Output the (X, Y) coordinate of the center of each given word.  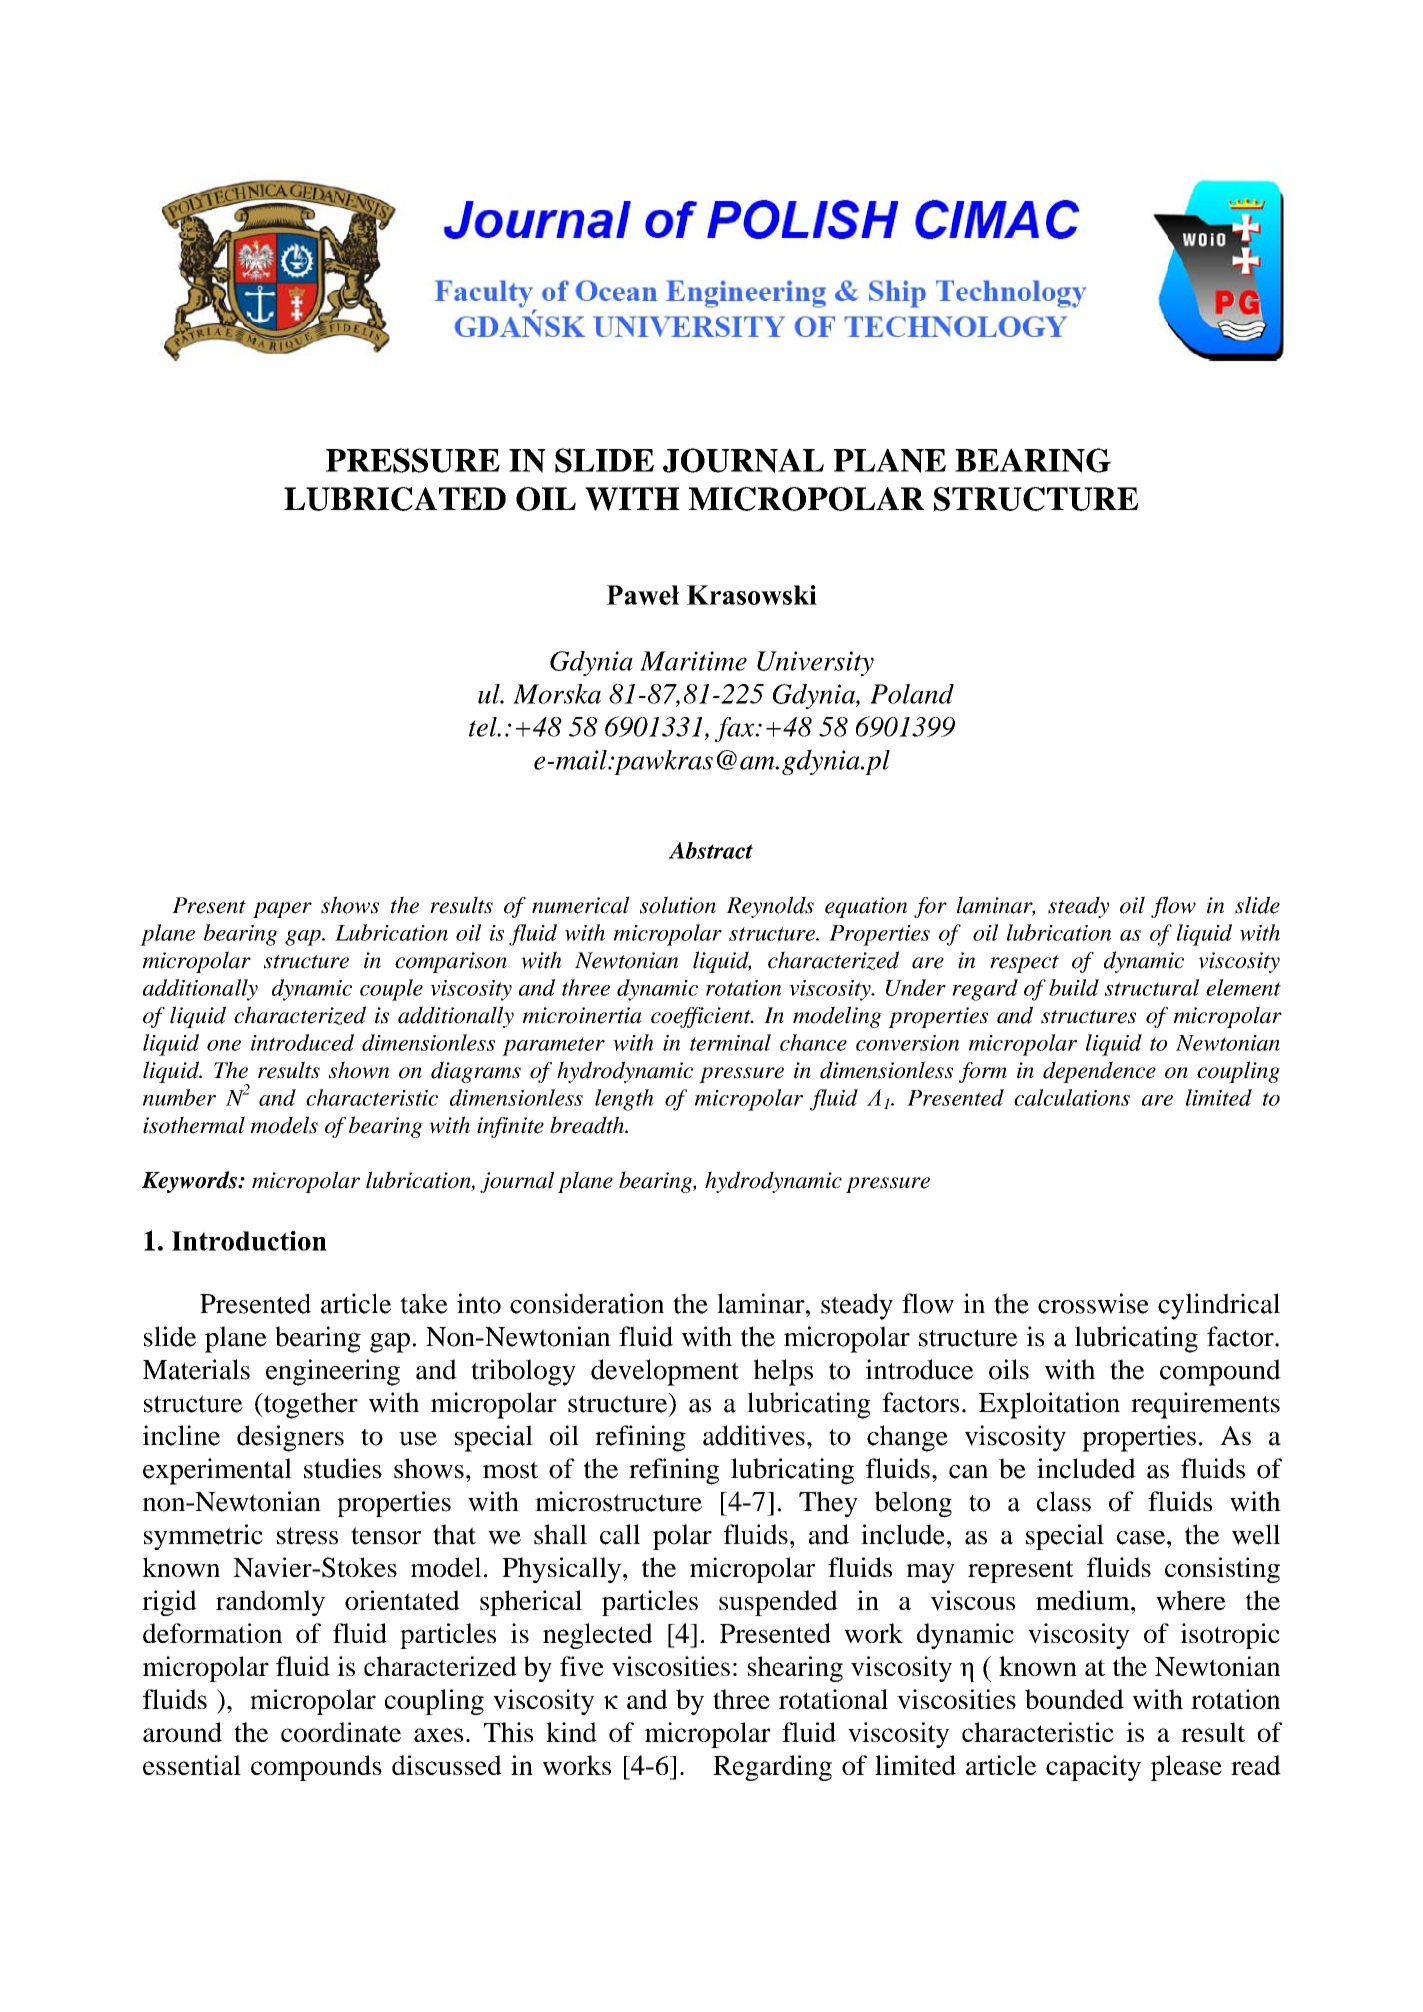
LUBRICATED (395, 499)
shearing (795, 1669)
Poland (912, 694)
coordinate (341, 1732)
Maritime (693, 661)
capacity (1093, 1768)
